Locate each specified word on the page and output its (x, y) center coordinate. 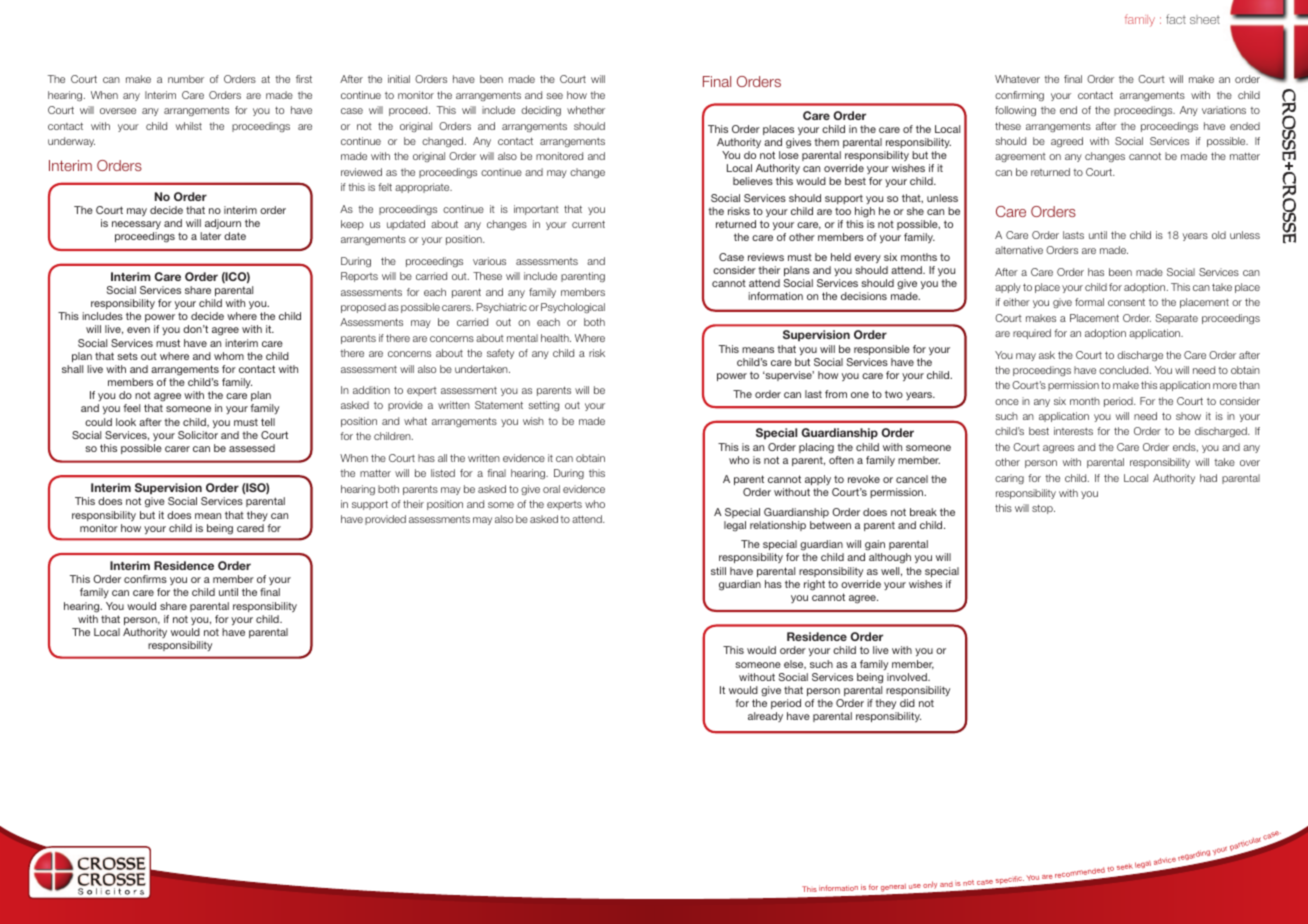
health (556, 338)
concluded (1125, 370)
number (186, 79)
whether (586, 110)
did (907, 703)
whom (229, 356)
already (765, 717)
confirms (145, 579)
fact (1176, 19)
